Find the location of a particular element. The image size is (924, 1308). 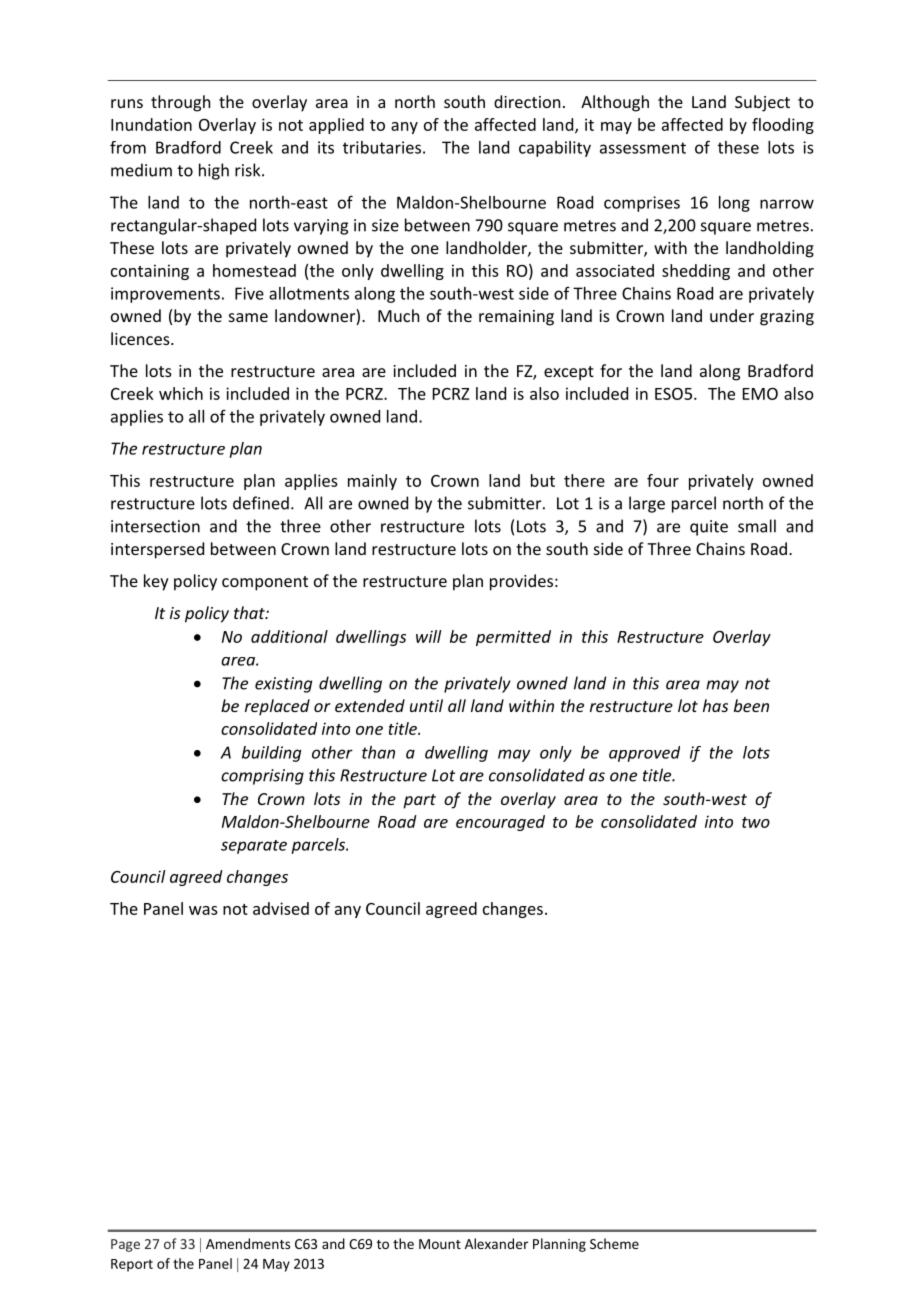

high is located at coordinates (214, 171).
